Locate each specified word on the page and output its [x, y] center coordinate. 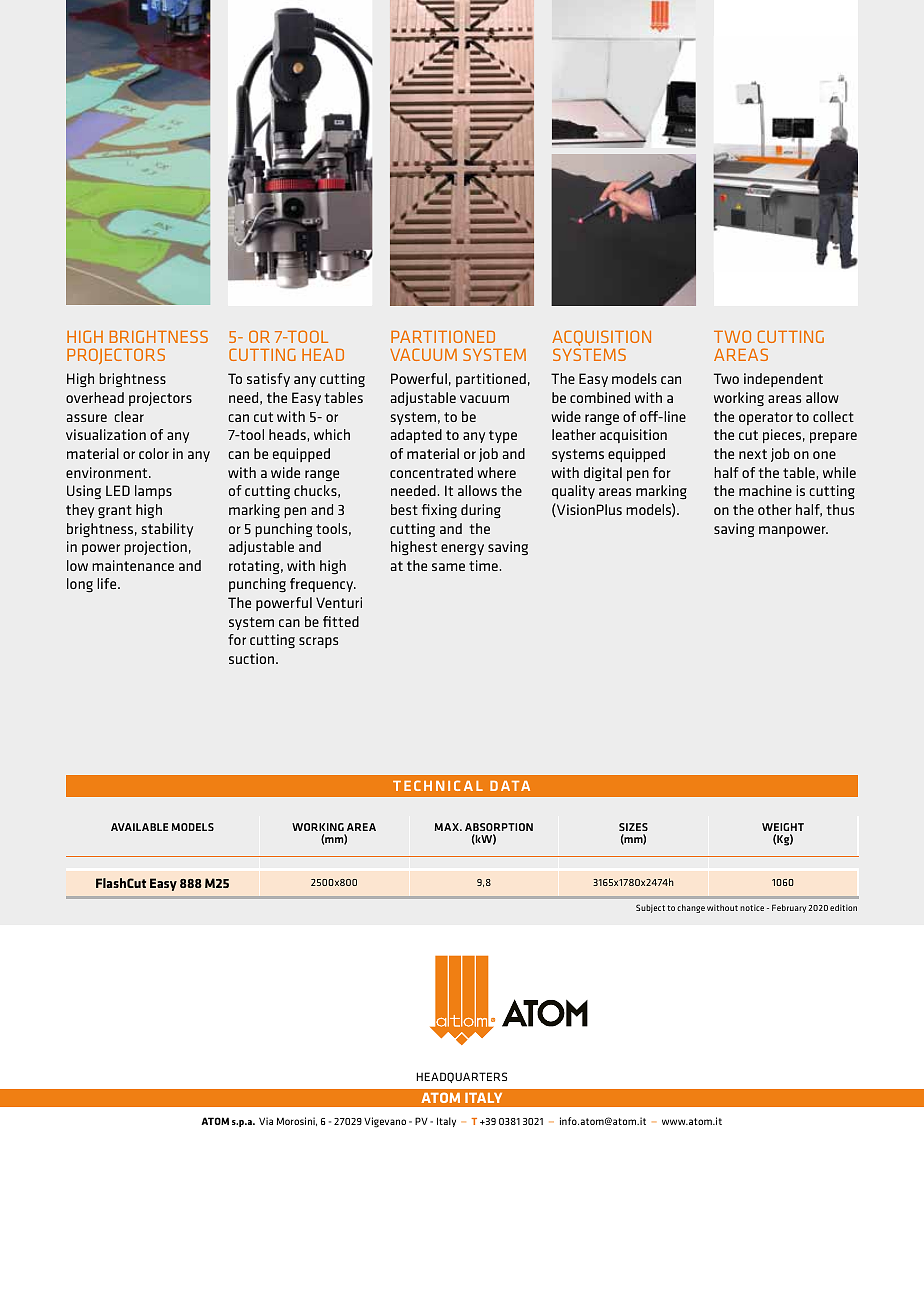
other [775, 509]
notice [752, 908]
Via [266, 1121]
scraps [318, 642]
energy [462, 549]
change [691, 908]
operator [766, 418]
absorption [499, 827]
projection [155, 548]
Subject [650, 908]
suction [253, 658]
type [503, 436]
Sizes [633, 827]
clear [129, 416]
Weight [783, 827]
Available [139, 827]
